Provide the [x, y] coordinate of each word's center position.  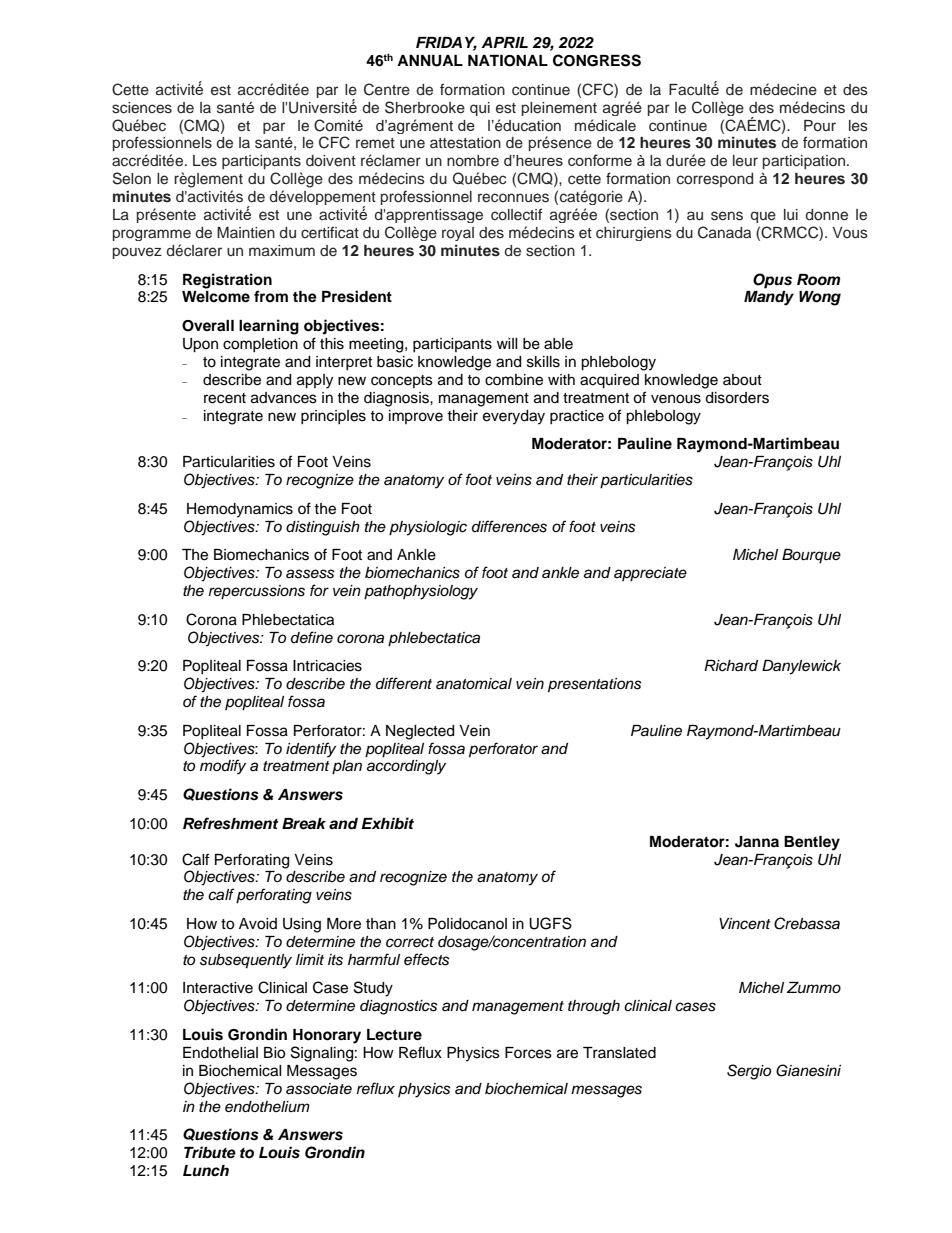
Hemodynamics [240, 510]
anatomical [474, 684]
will [507, 343]
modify [223, 767]
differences [509, 526]
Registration [227, 281]
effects [427, 959]
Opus [772, 281]
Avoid [258, 924]
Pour [820, 125]
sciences [142, 108]
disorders [737, 398]
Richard [731, 666]
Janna [757, 842]
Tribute [210, 1152]
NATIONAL [508, 61]
